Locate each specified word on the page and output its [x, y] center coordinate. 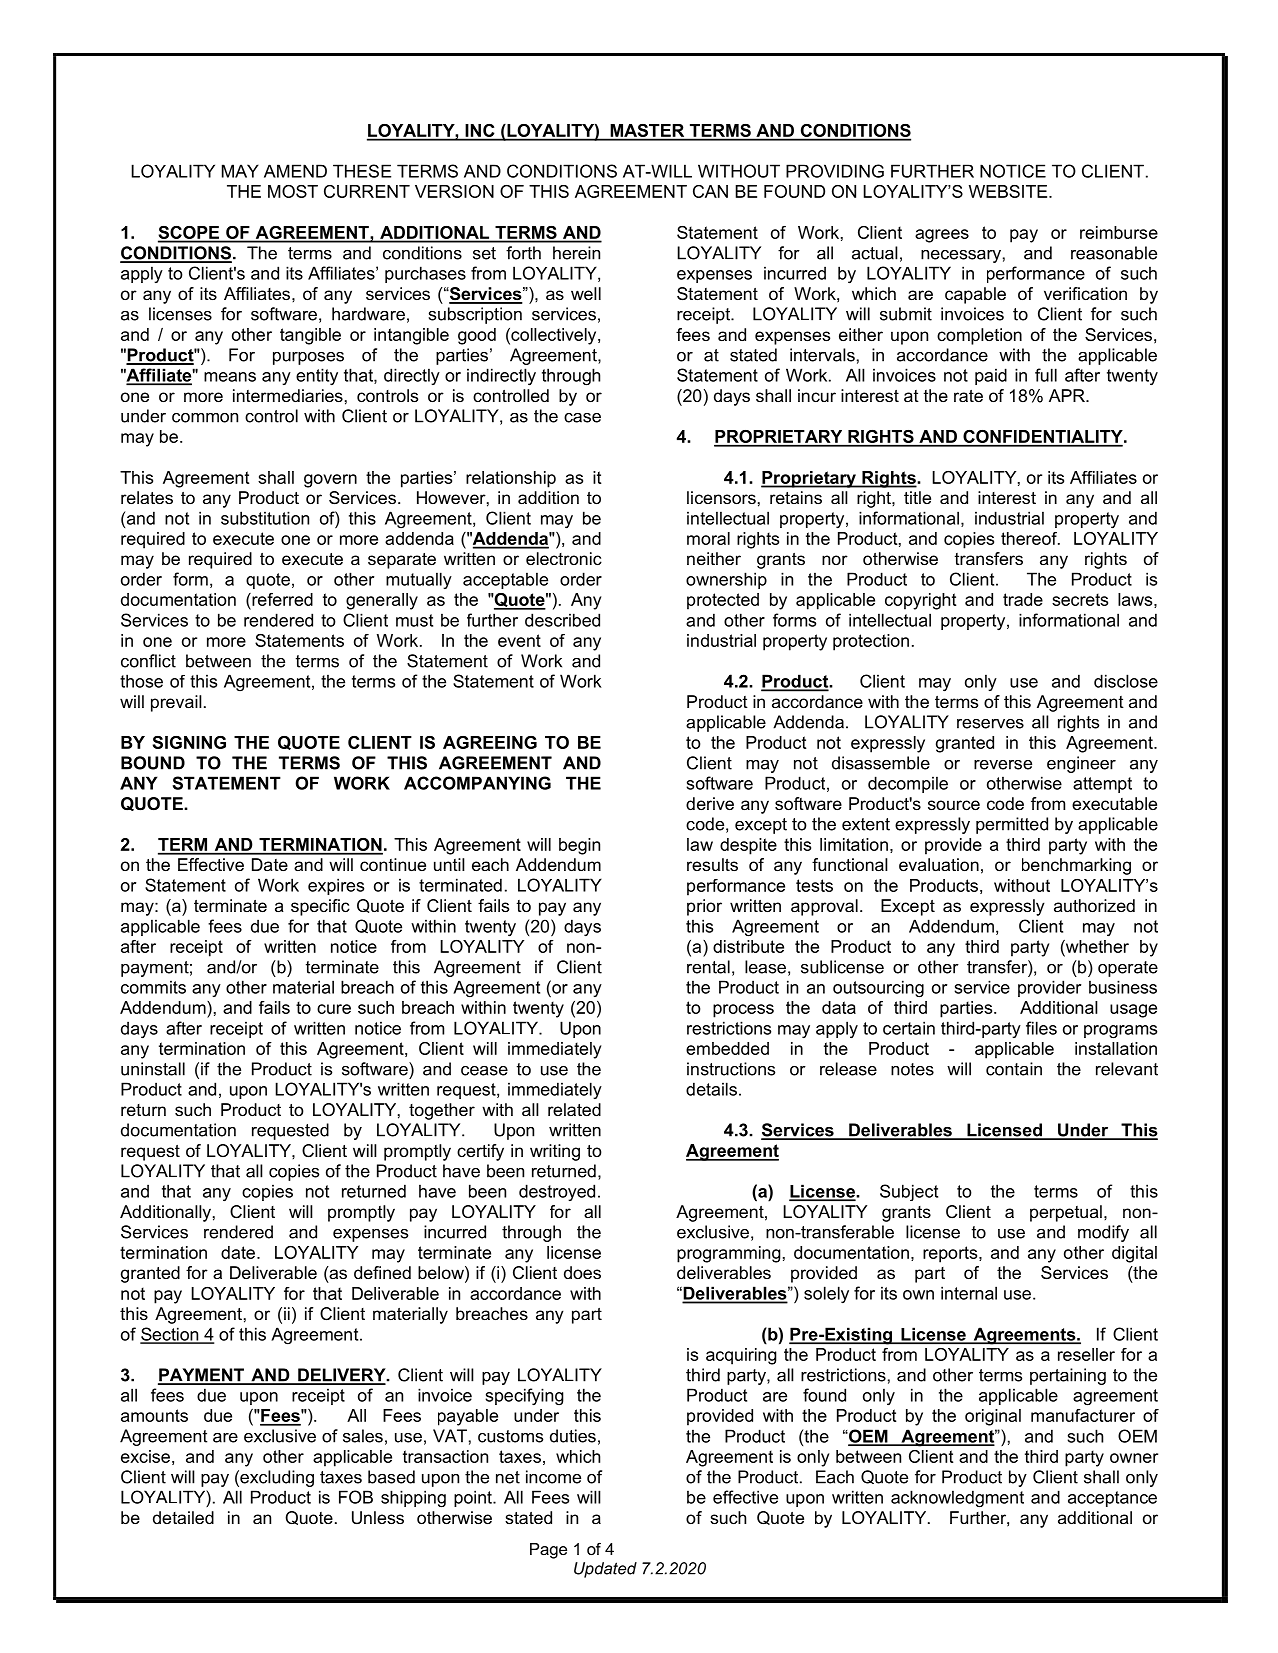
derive [710, 803]
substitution [265, 518]
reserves [990, 724]
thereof [1030, 538]
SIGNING [189, 742]
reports [951, 1254]
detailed [183, 1517]
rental [708, 967]
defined [382, 1272]
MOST [293, 191]
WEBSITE [1009, 191]
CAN [710, 191]
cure [334, 1009]
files [1041, 1028]
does [582, 1272]
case [582, 418]
